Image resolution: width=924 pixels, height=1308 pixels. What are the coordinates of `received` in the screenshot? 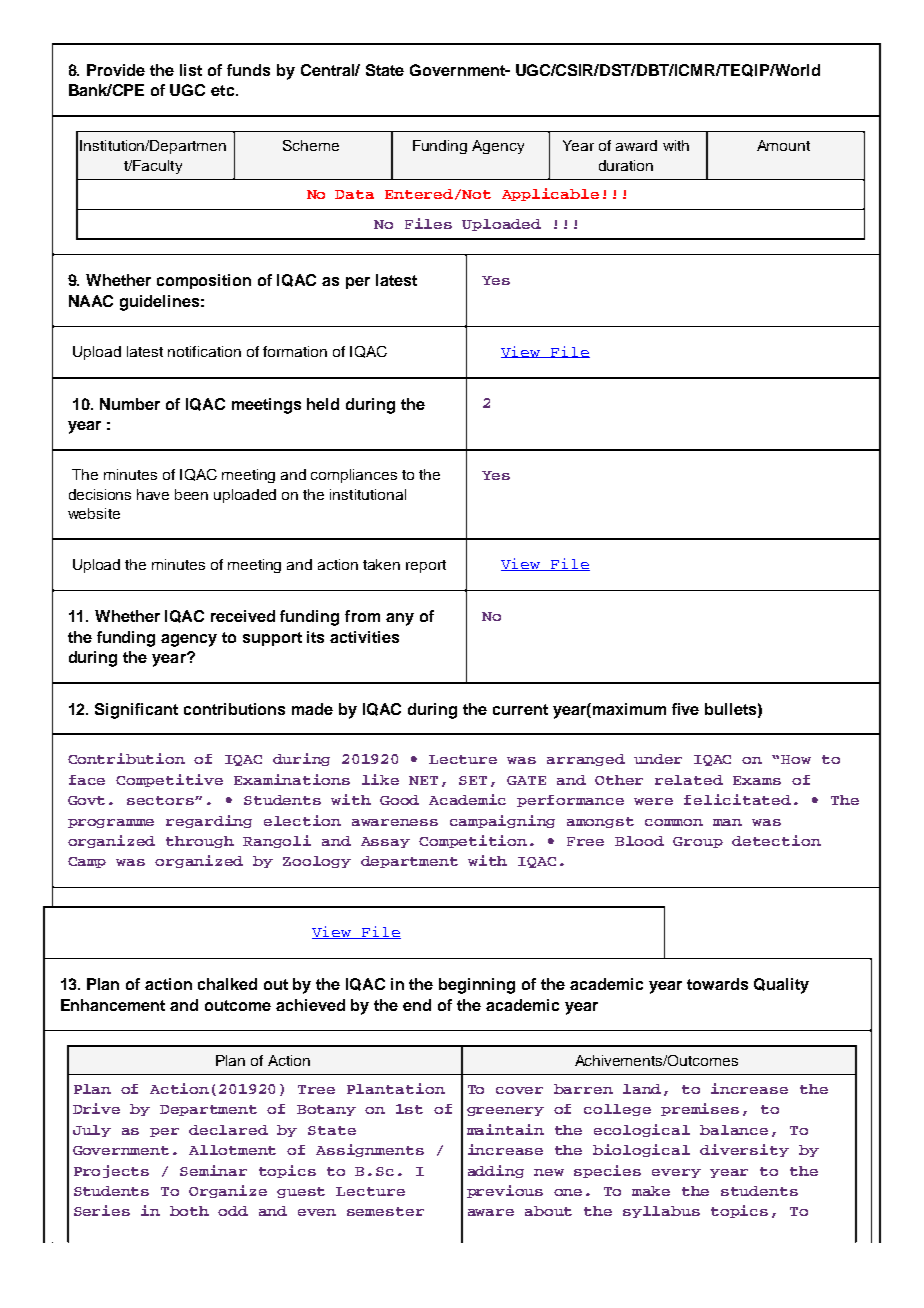 It's located at (243, 616).
